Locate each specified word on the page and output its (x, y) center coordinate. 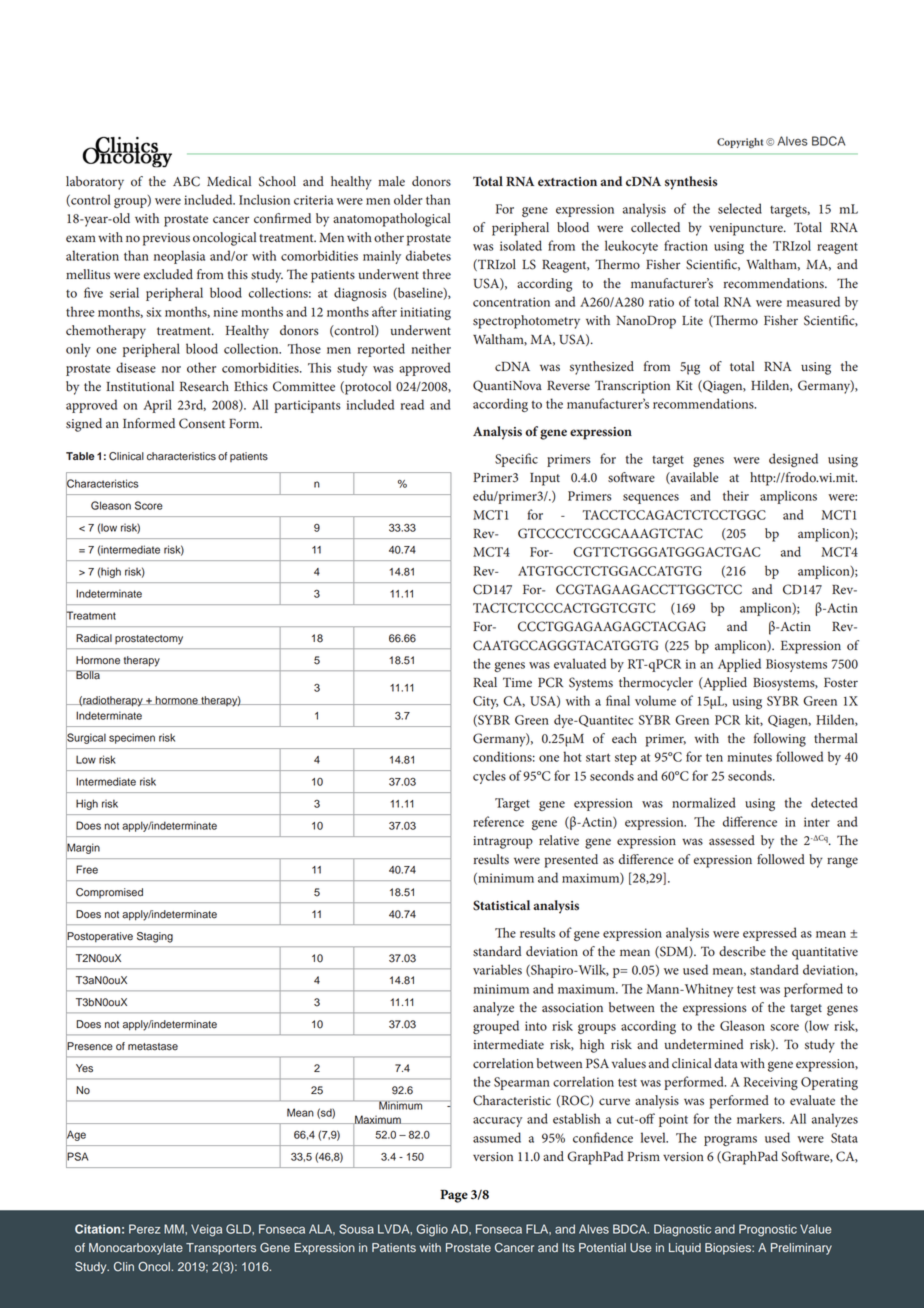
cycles (489, 777)
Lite (692, 320)
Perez (144, 1229)
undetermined (704, 1044)
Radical (94, 638)
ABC (186, 181)
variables (497, 969)
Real (485, 682)
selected (740, 208)
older (408, 199)
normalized (704, 802)
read (412, 404)
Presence (89, 1046)
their (736, 495)
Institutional (140, 386)
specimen (132, 738)
